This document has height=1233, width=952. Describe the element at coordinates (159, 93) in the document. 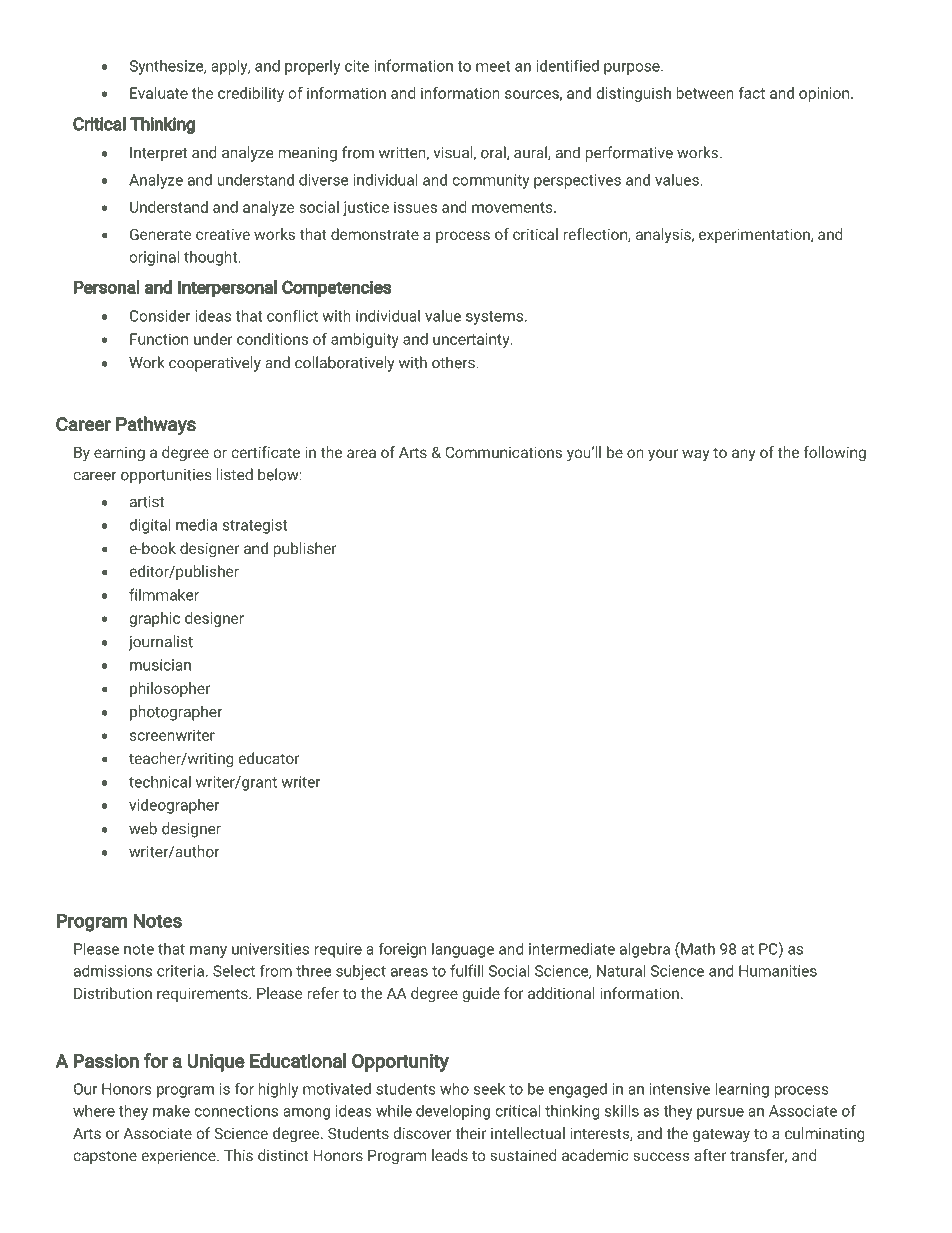

I see `Evaluate` at that location.
